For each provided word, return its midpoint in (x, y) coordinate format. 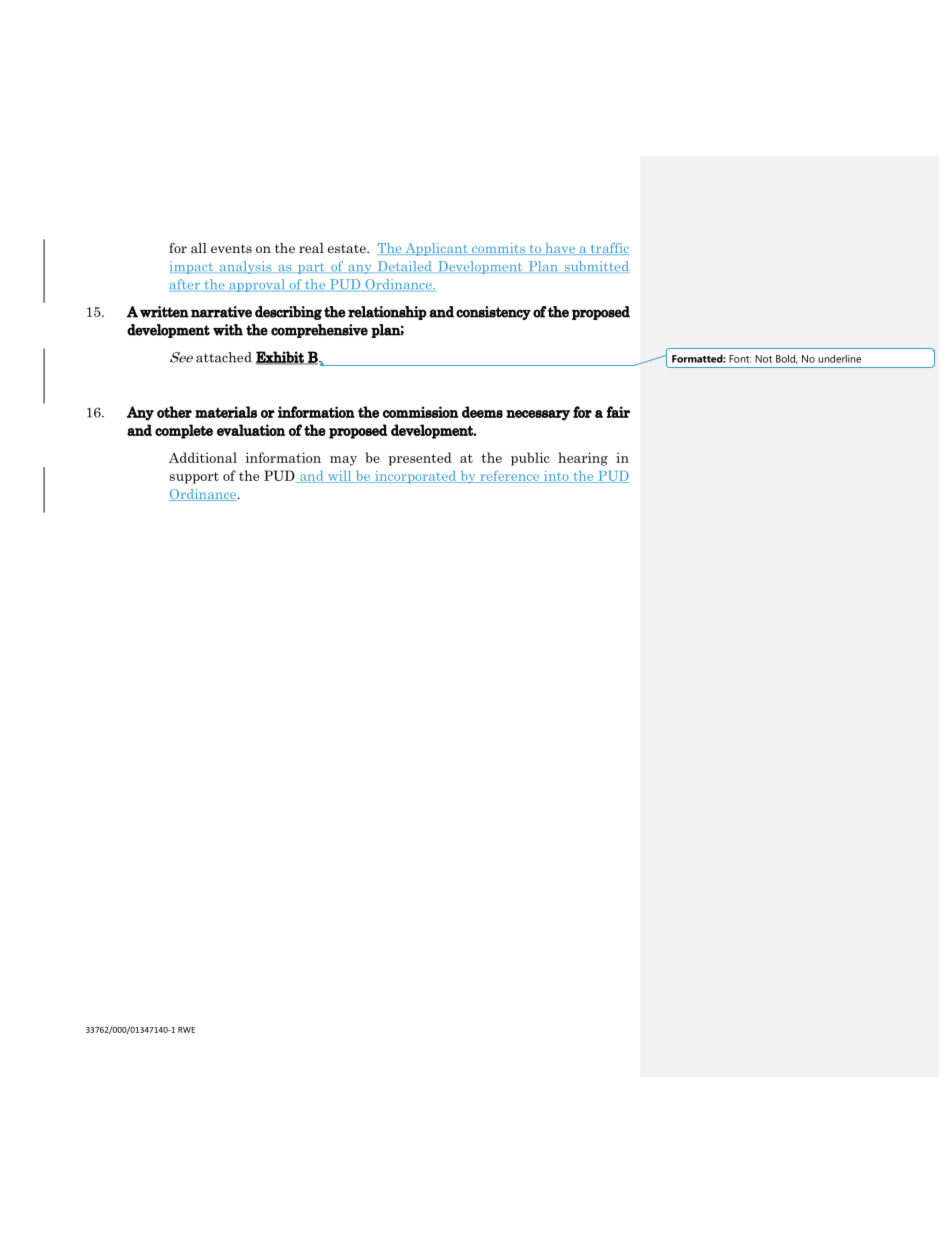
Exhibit (281, 358)
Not (763, 359)
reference (509, 476)
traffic (608, 249)
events (231, 248)
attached (224, 357)
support (194, 478)
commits (498, 249)
